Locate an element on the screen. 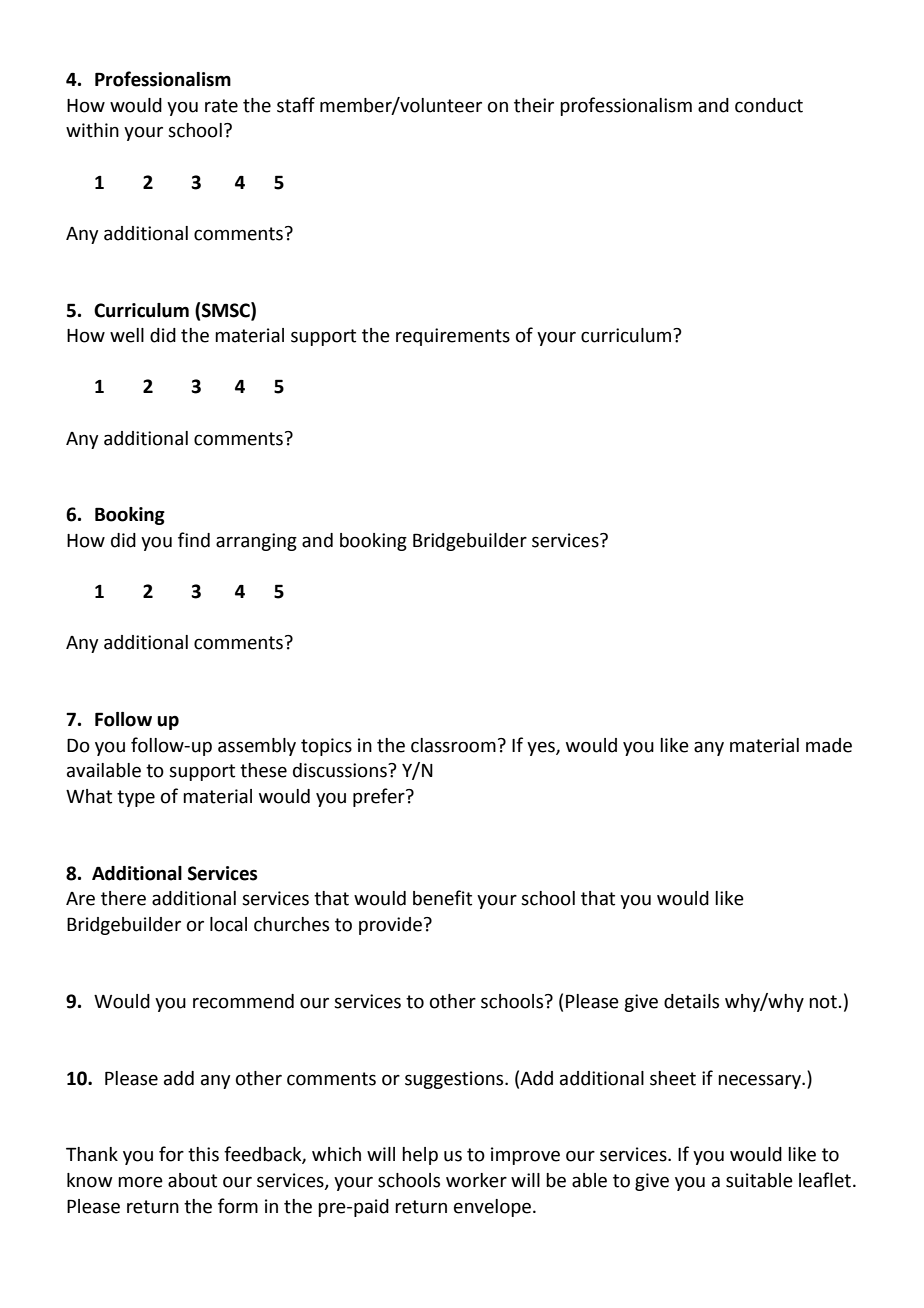 The height and width of the screenshot is (1308, 924). yes is located at coordinates (542, 748).
